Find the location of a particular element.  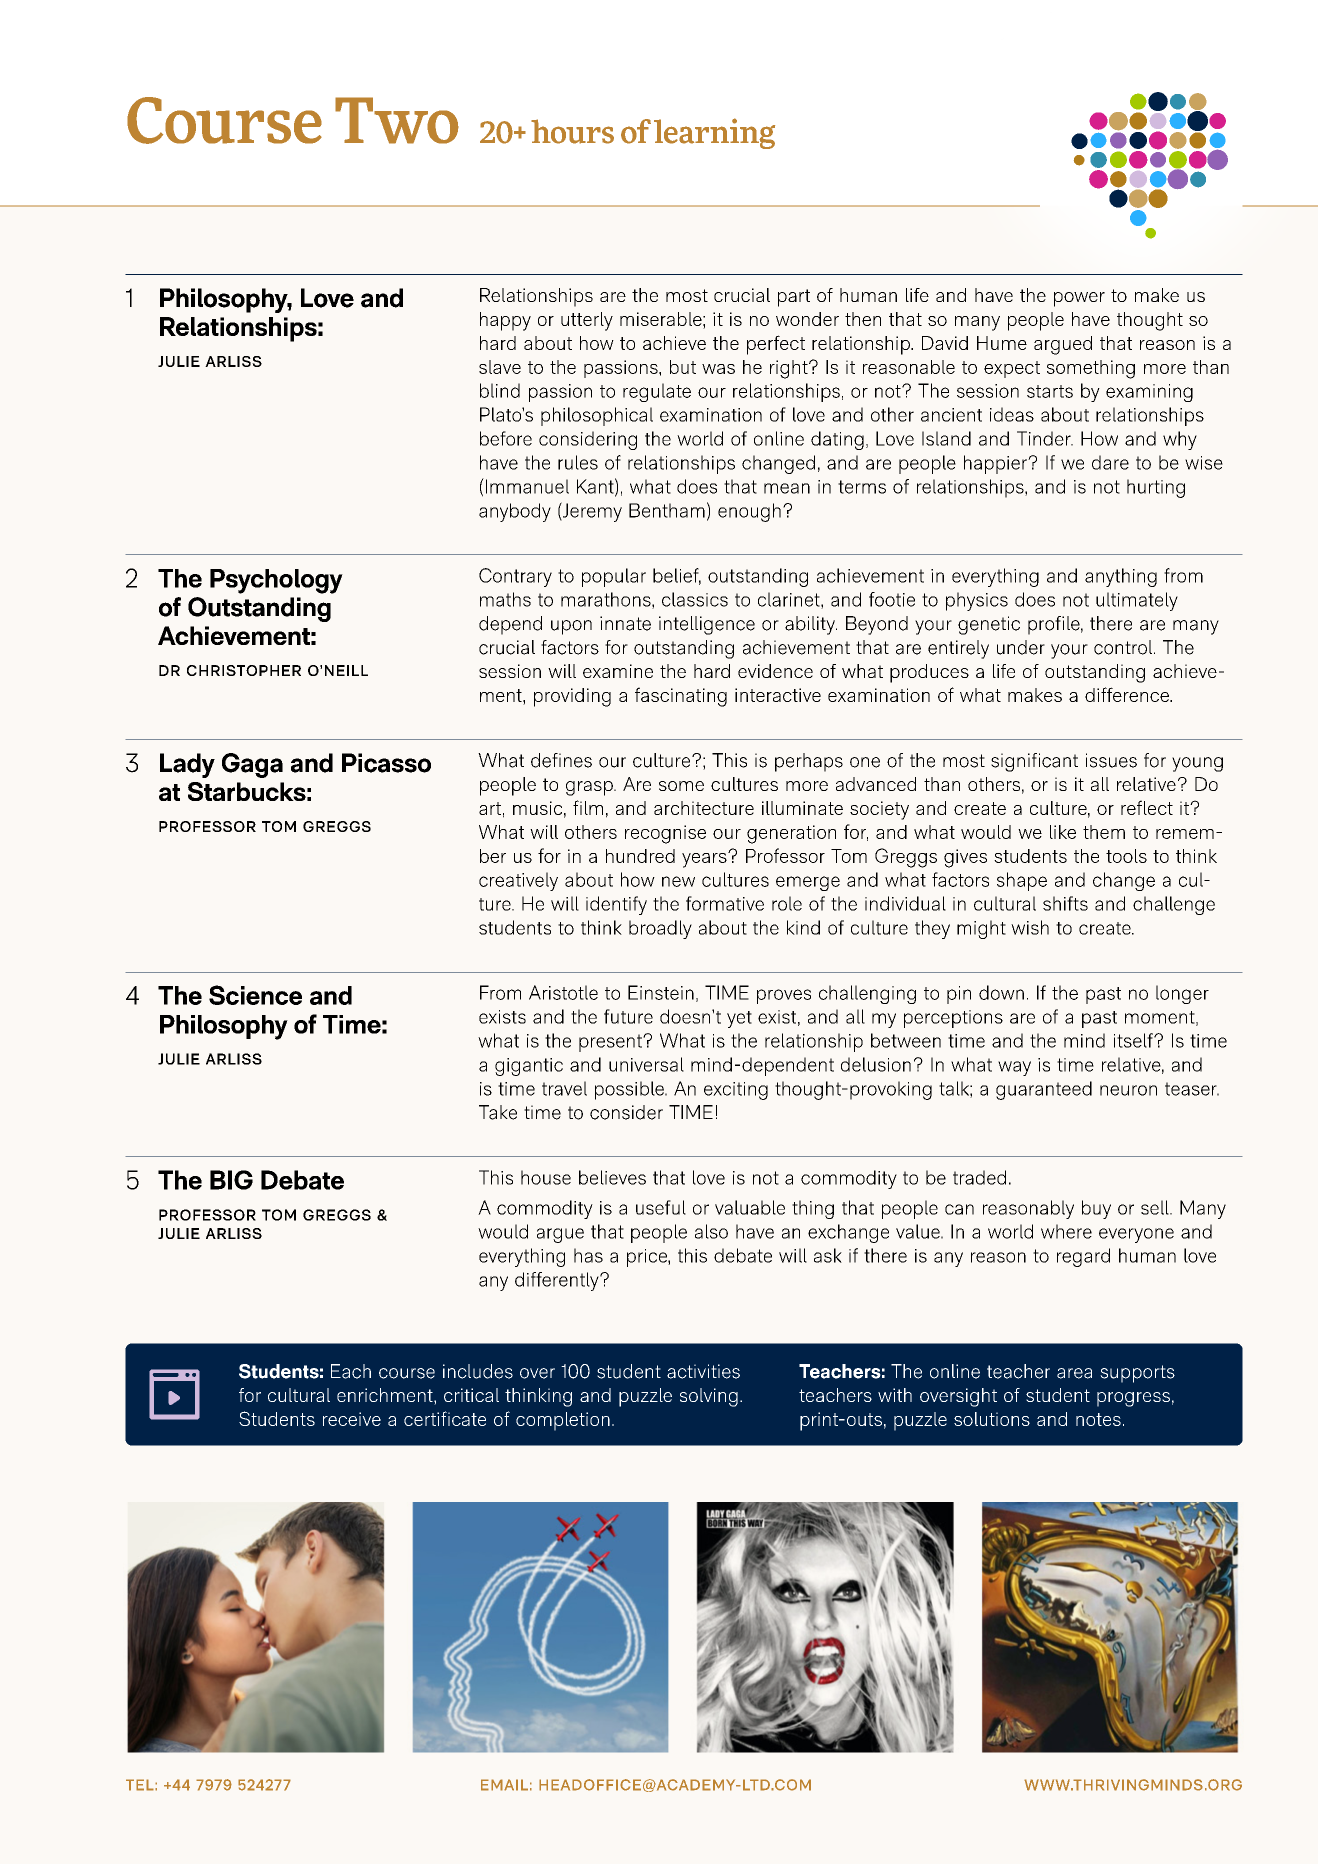

completion is located at coordinates (563, 1421).
